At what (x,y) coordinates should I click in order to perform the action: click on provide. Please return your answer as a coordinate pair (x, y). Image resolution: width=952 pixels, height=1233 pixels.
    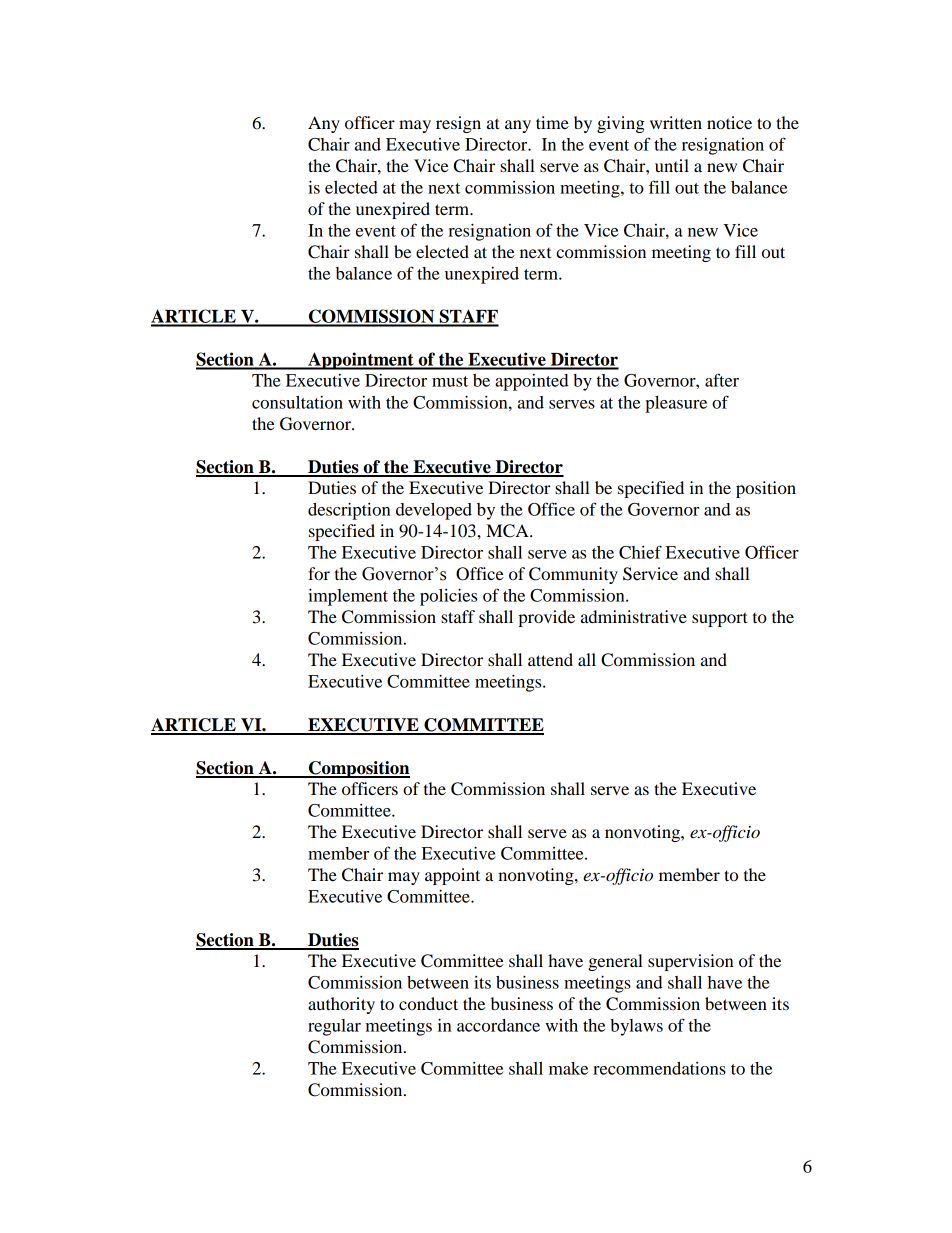
    Looking at the image, I should click on (546, 618).
